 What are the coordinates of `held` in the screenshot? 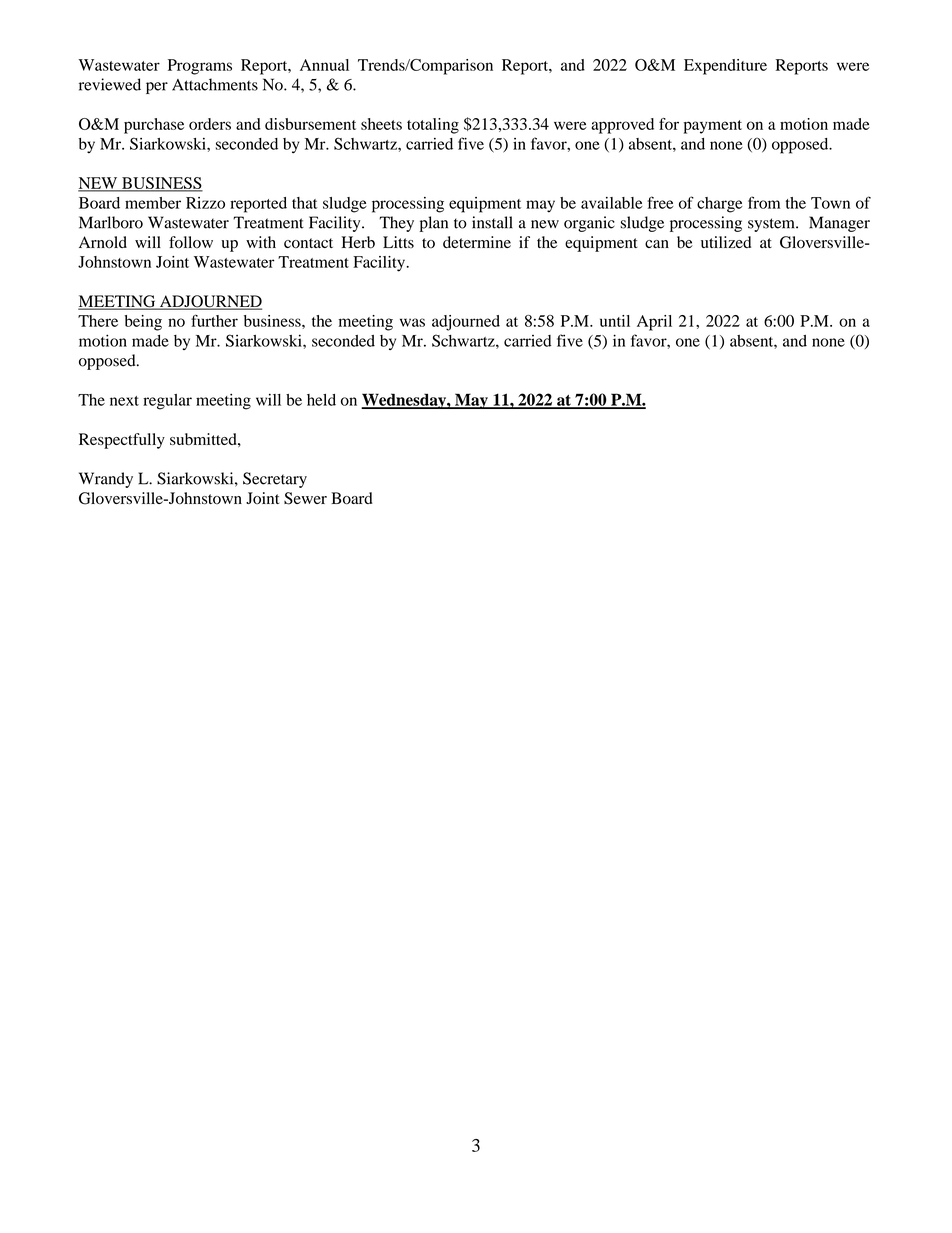 It's located at (321, 400).
